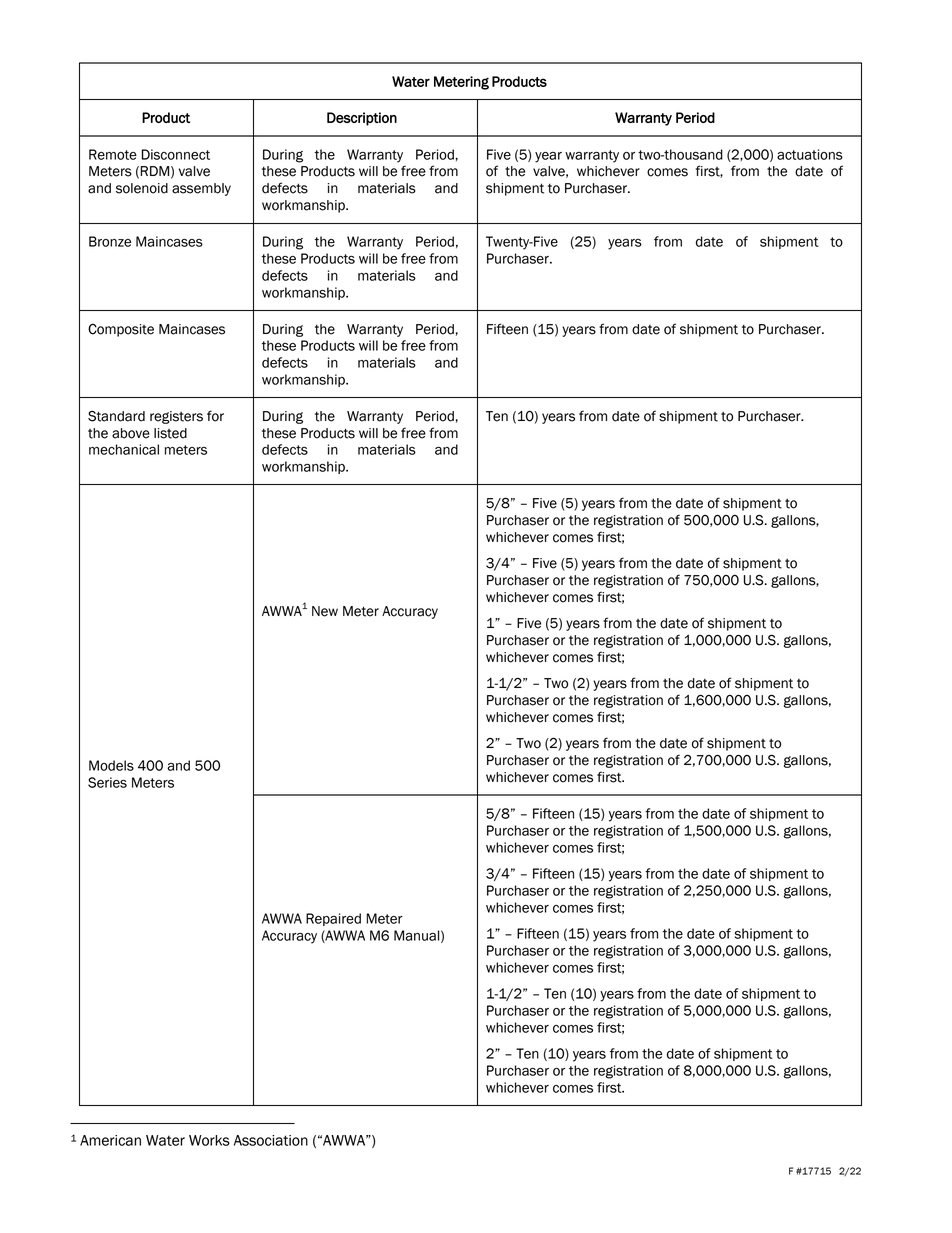  Describe the element at coordinates (333, 919) in the image. I see `Repaired` at that location.
